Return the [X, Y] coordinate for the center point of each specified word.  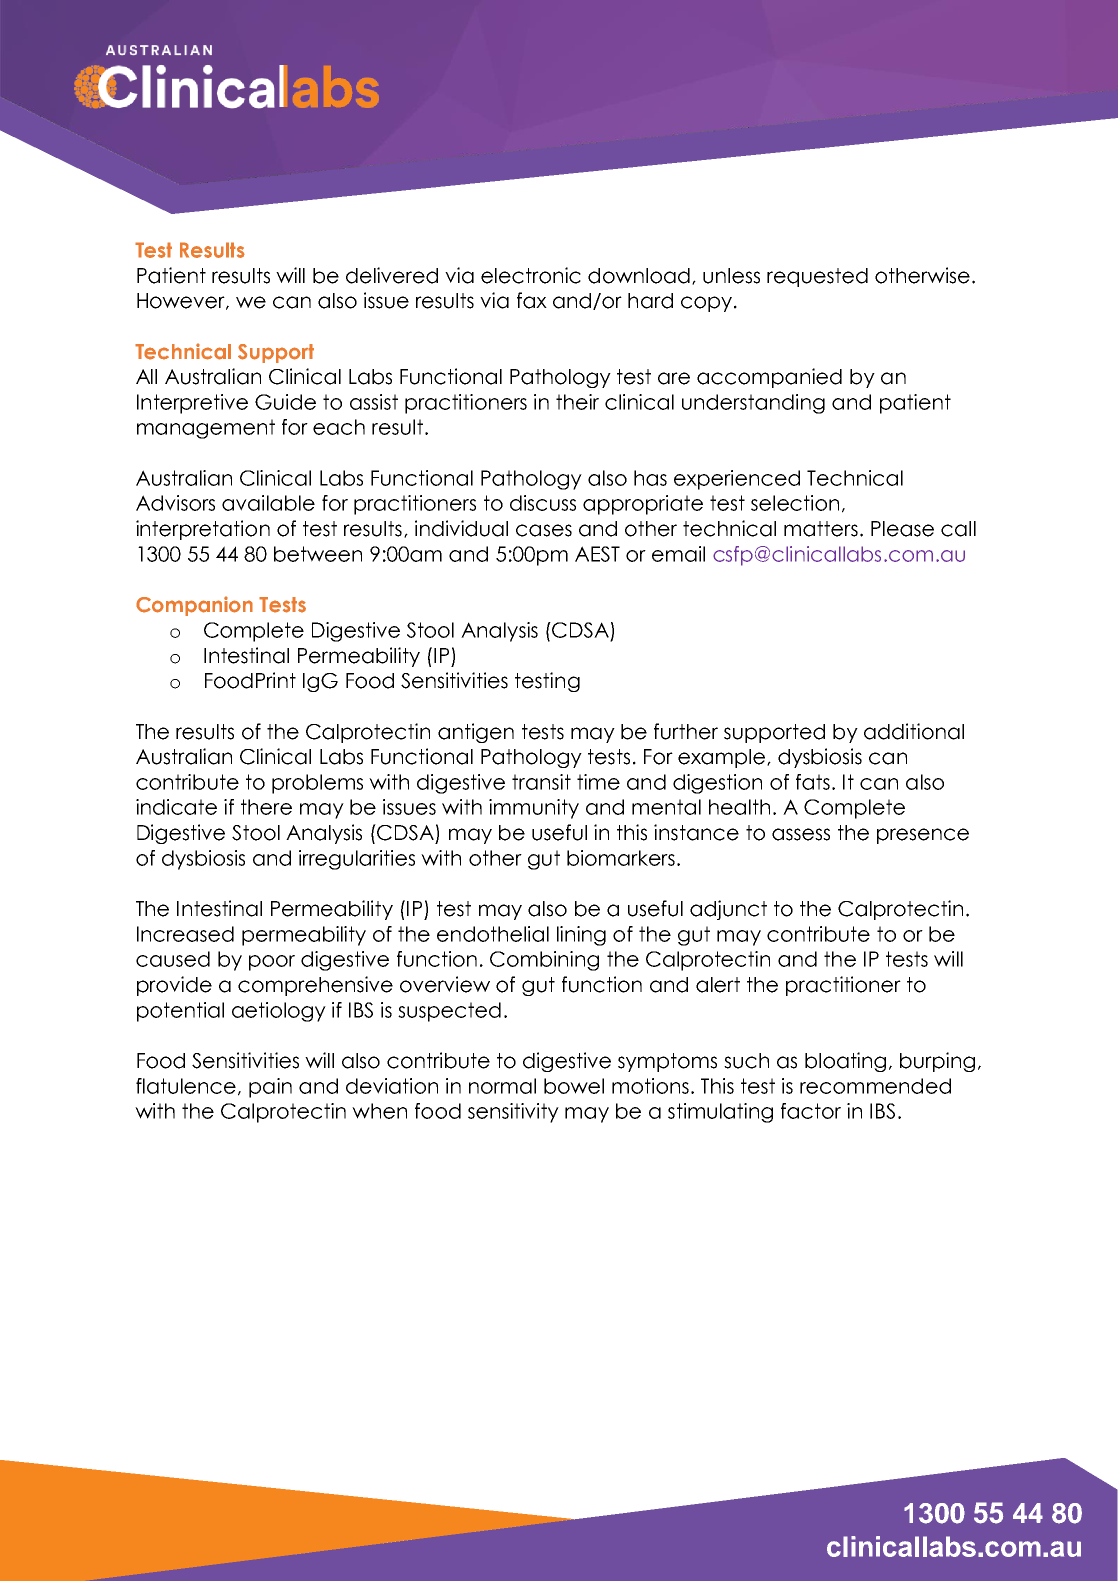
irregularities [357, 860]
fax [532, 300]
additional [914, 731]
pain [270, 1088]
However [182, 301]
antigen [476, 733]
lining [581, 936]
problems [317, 784]
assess [801, 834]
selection [795, 503]
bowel [574, 1086]
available [268, 503]
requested [817, 277]
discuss [543, 503]
